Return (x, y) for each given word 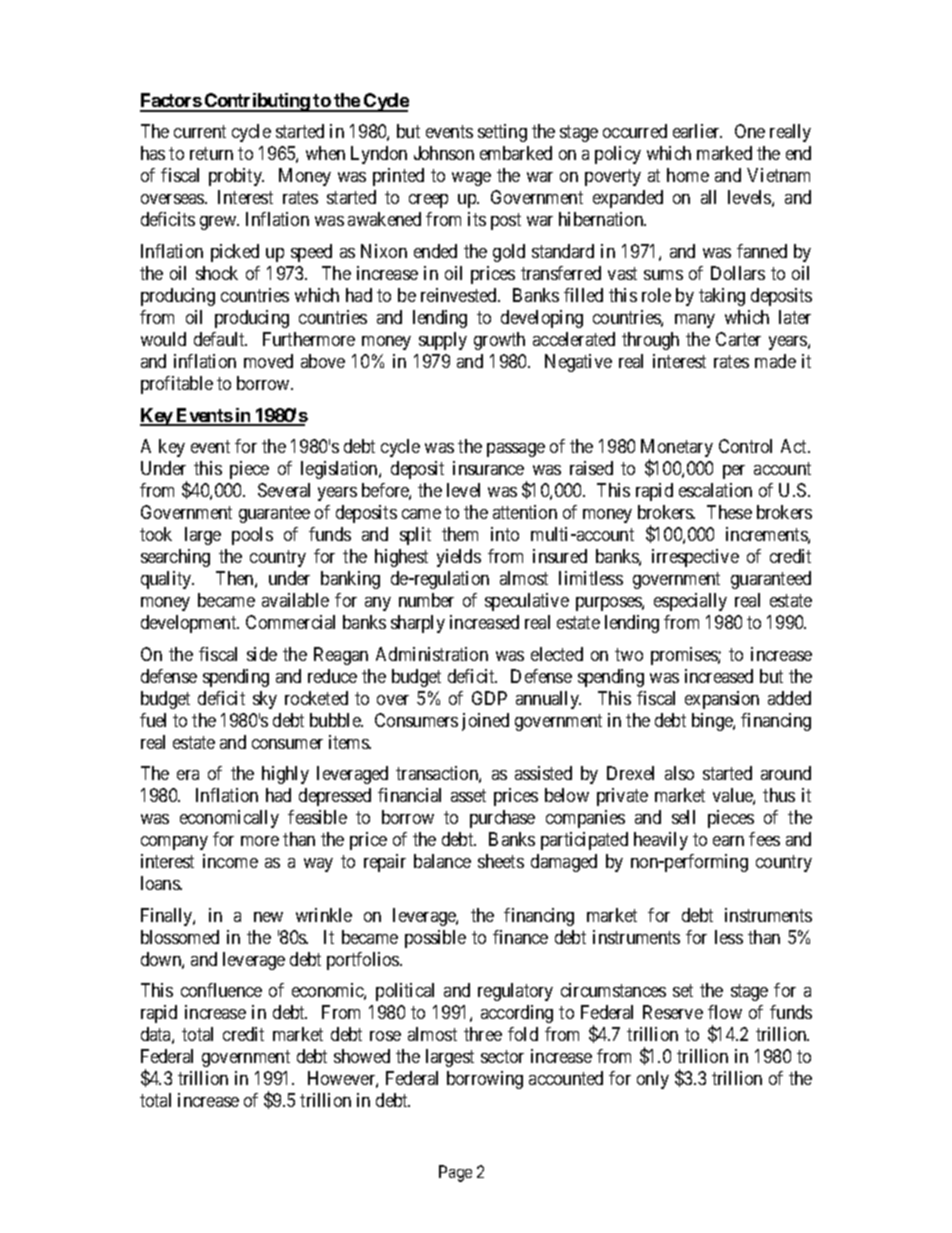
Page (455, 1173)
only (653, 1080)
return (211, 153)
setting (502, 133)
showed (362, 1056)
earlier (697, 131)
